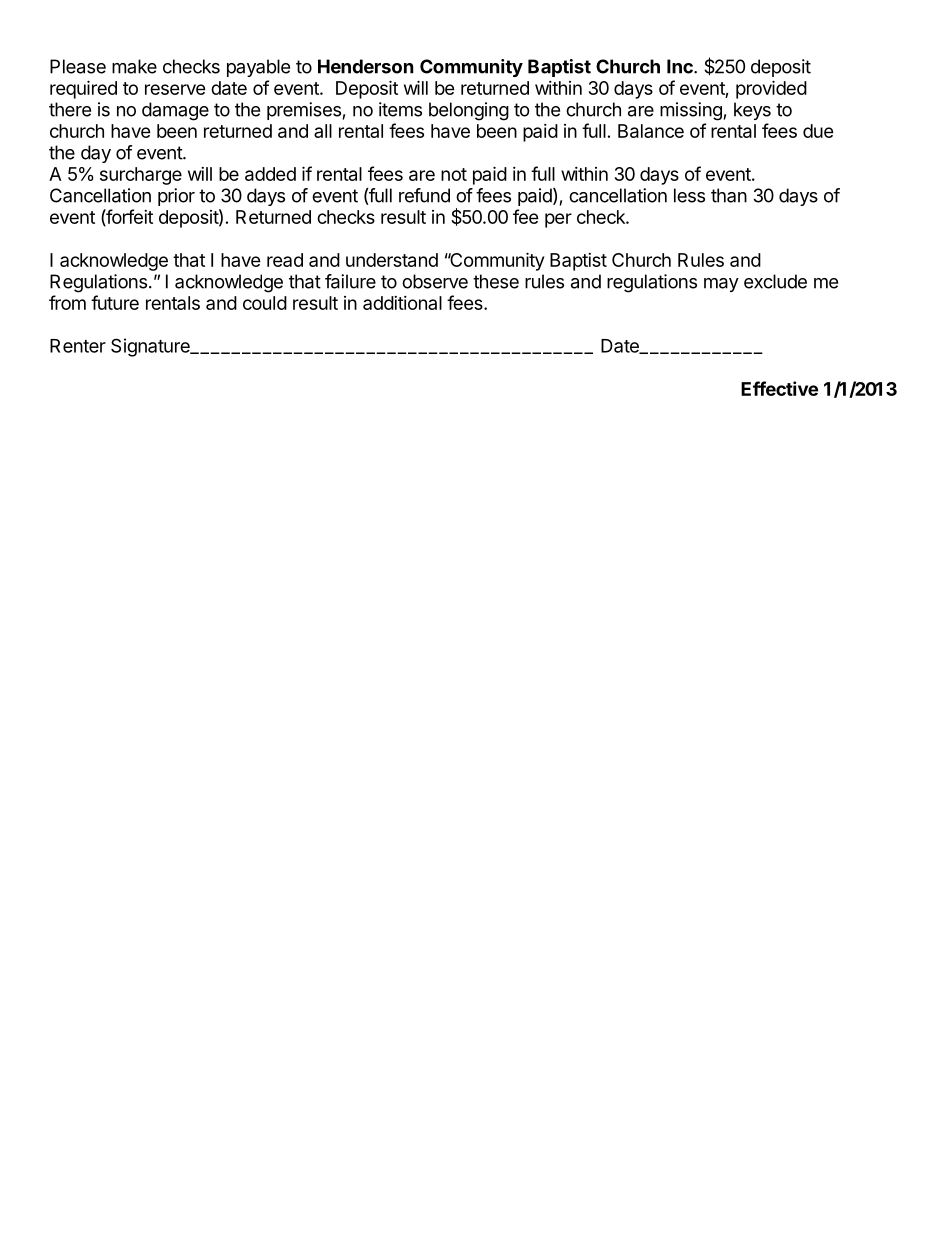 The width and height of the page is (952, 1233). I want to click on than, so click(729, 195).
